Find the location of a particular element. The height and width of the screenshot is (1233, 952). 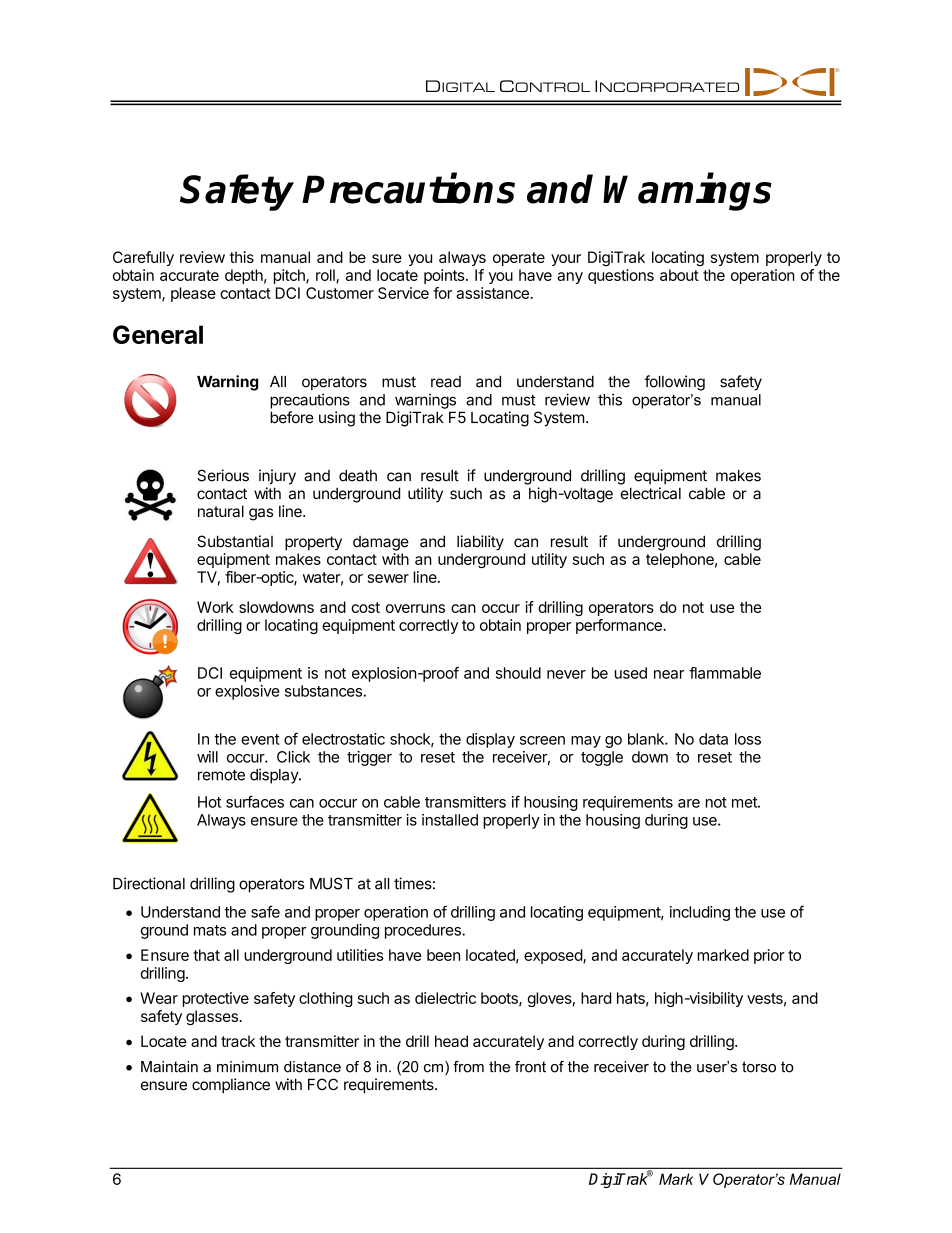

explosive is located at coordinates (247, 692).
